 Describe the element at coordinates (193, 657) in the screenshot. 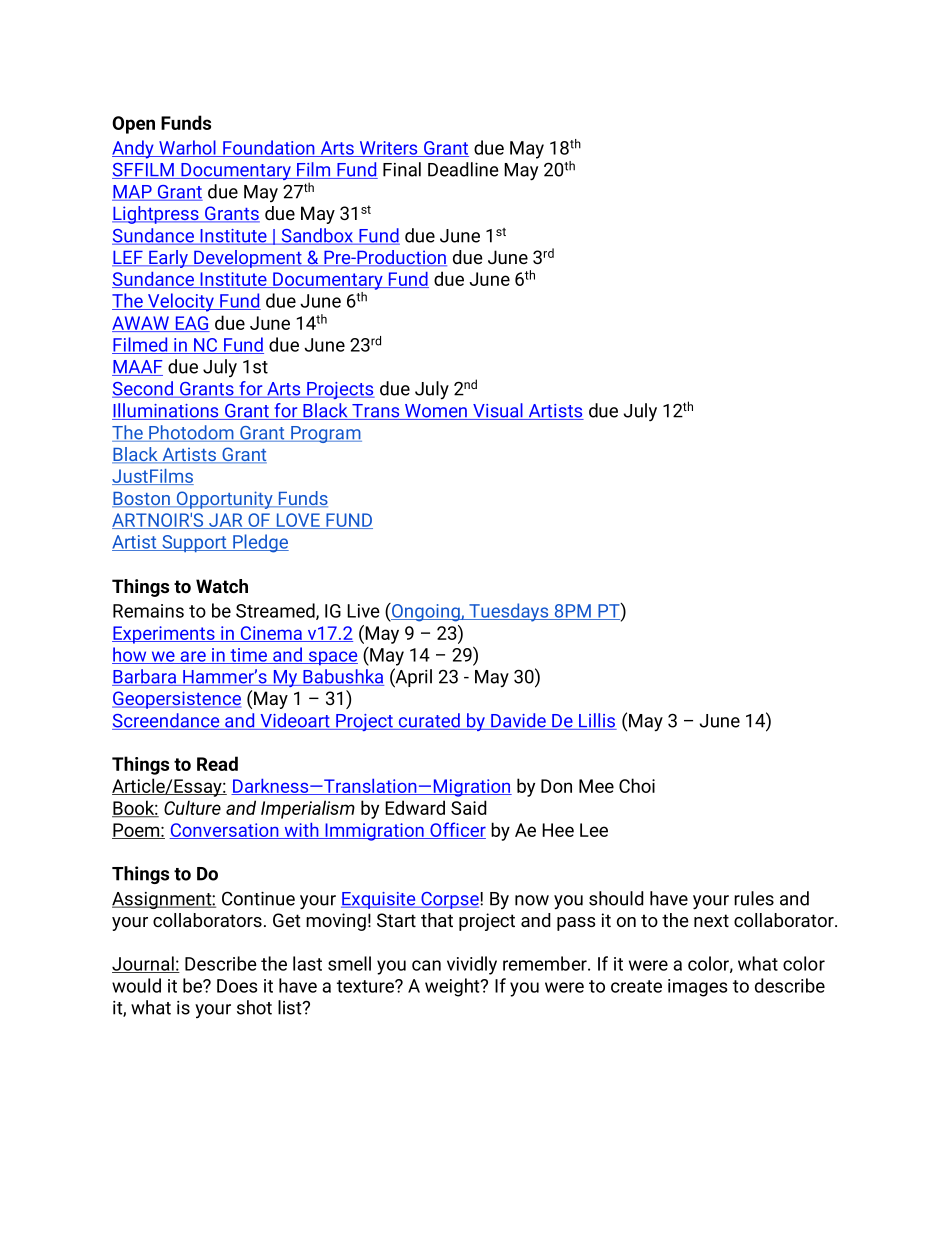

I see `are` at that location.
